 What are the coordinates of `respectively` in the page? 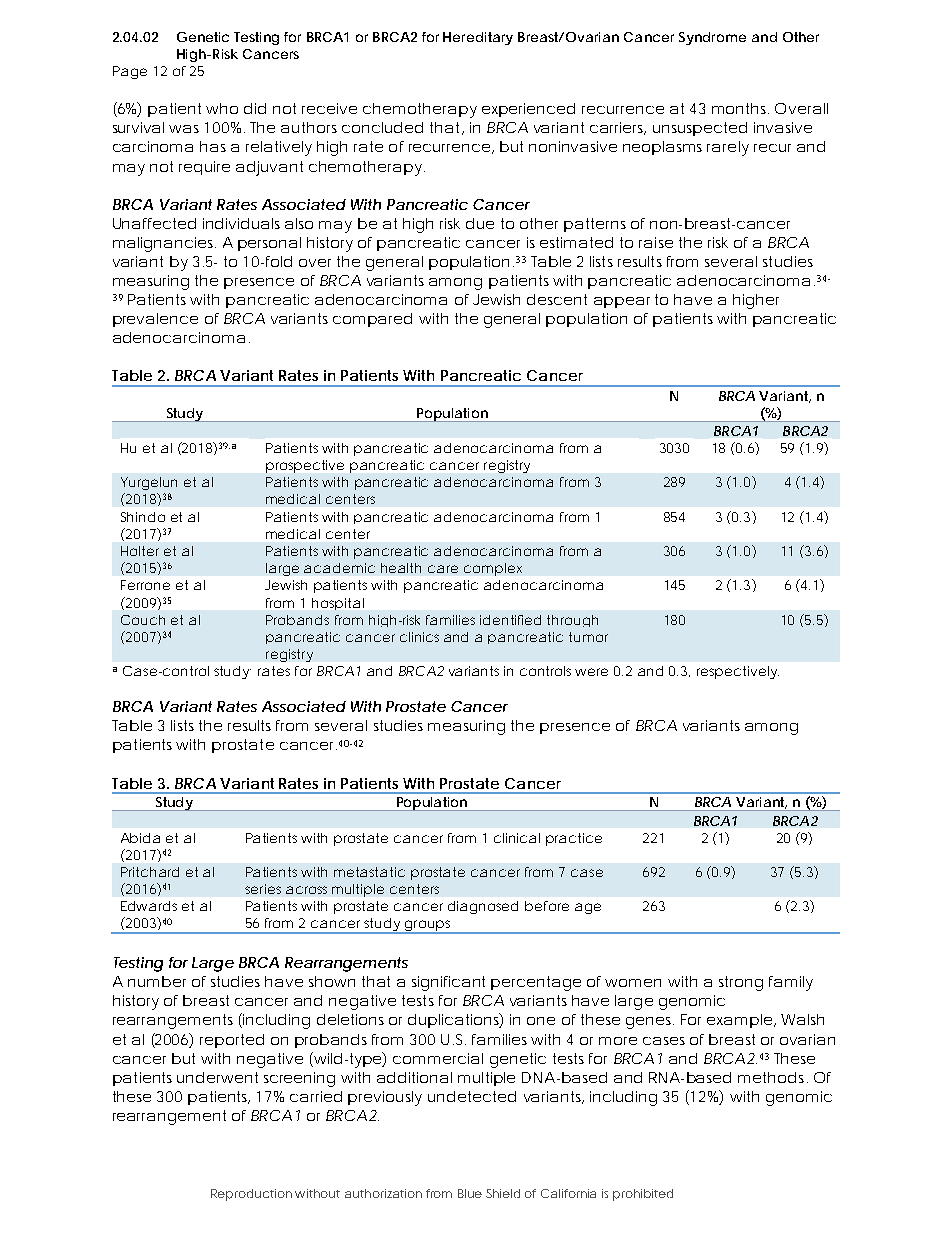 It's located at (738, 672).
